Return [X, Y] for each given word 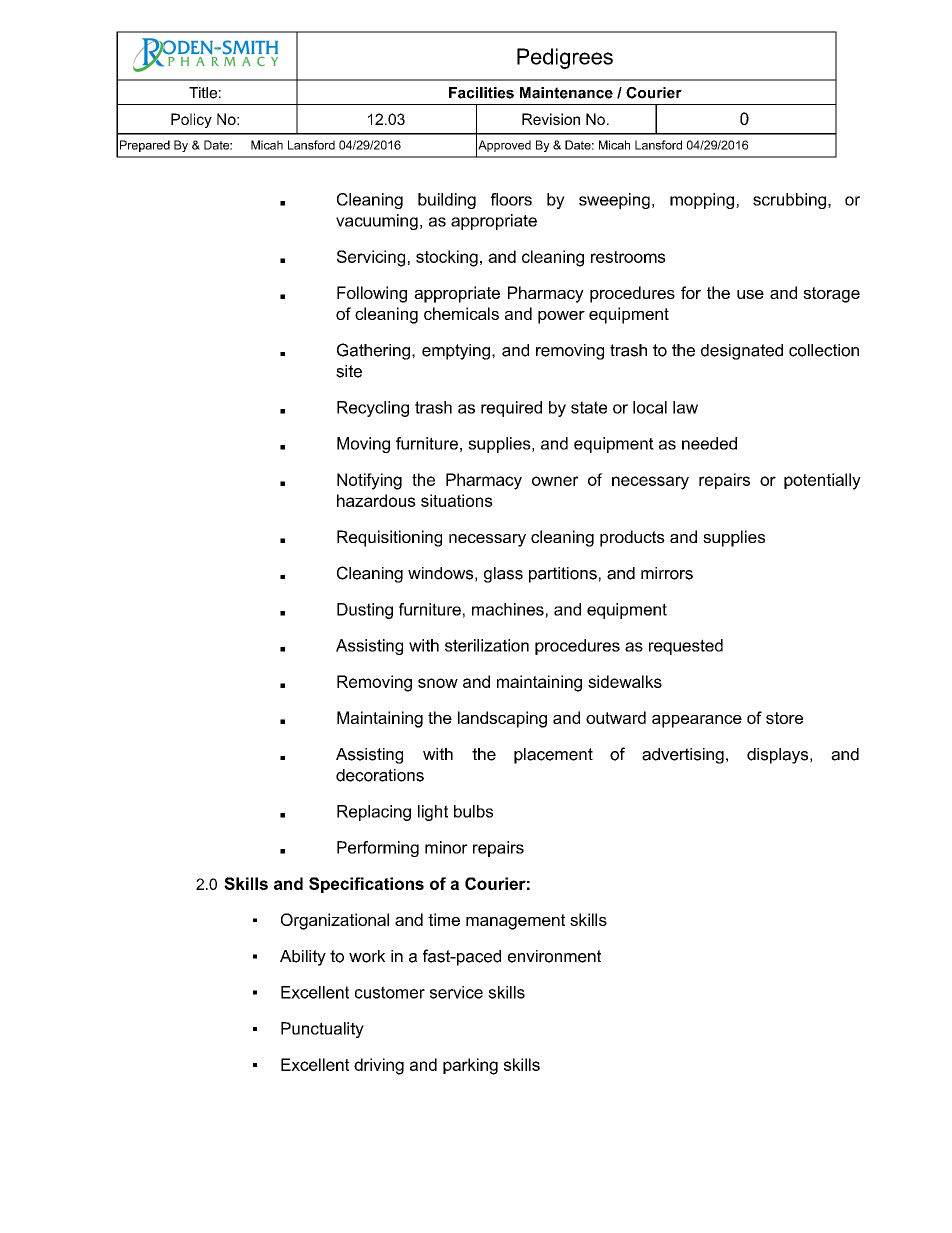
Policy [191, 120]
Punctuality [322, 1030]
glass [503, 575]
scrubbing [789, 201]
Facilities [481, 93]
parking [470, 1066]
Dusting [365, 611]
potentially [822, 481]
